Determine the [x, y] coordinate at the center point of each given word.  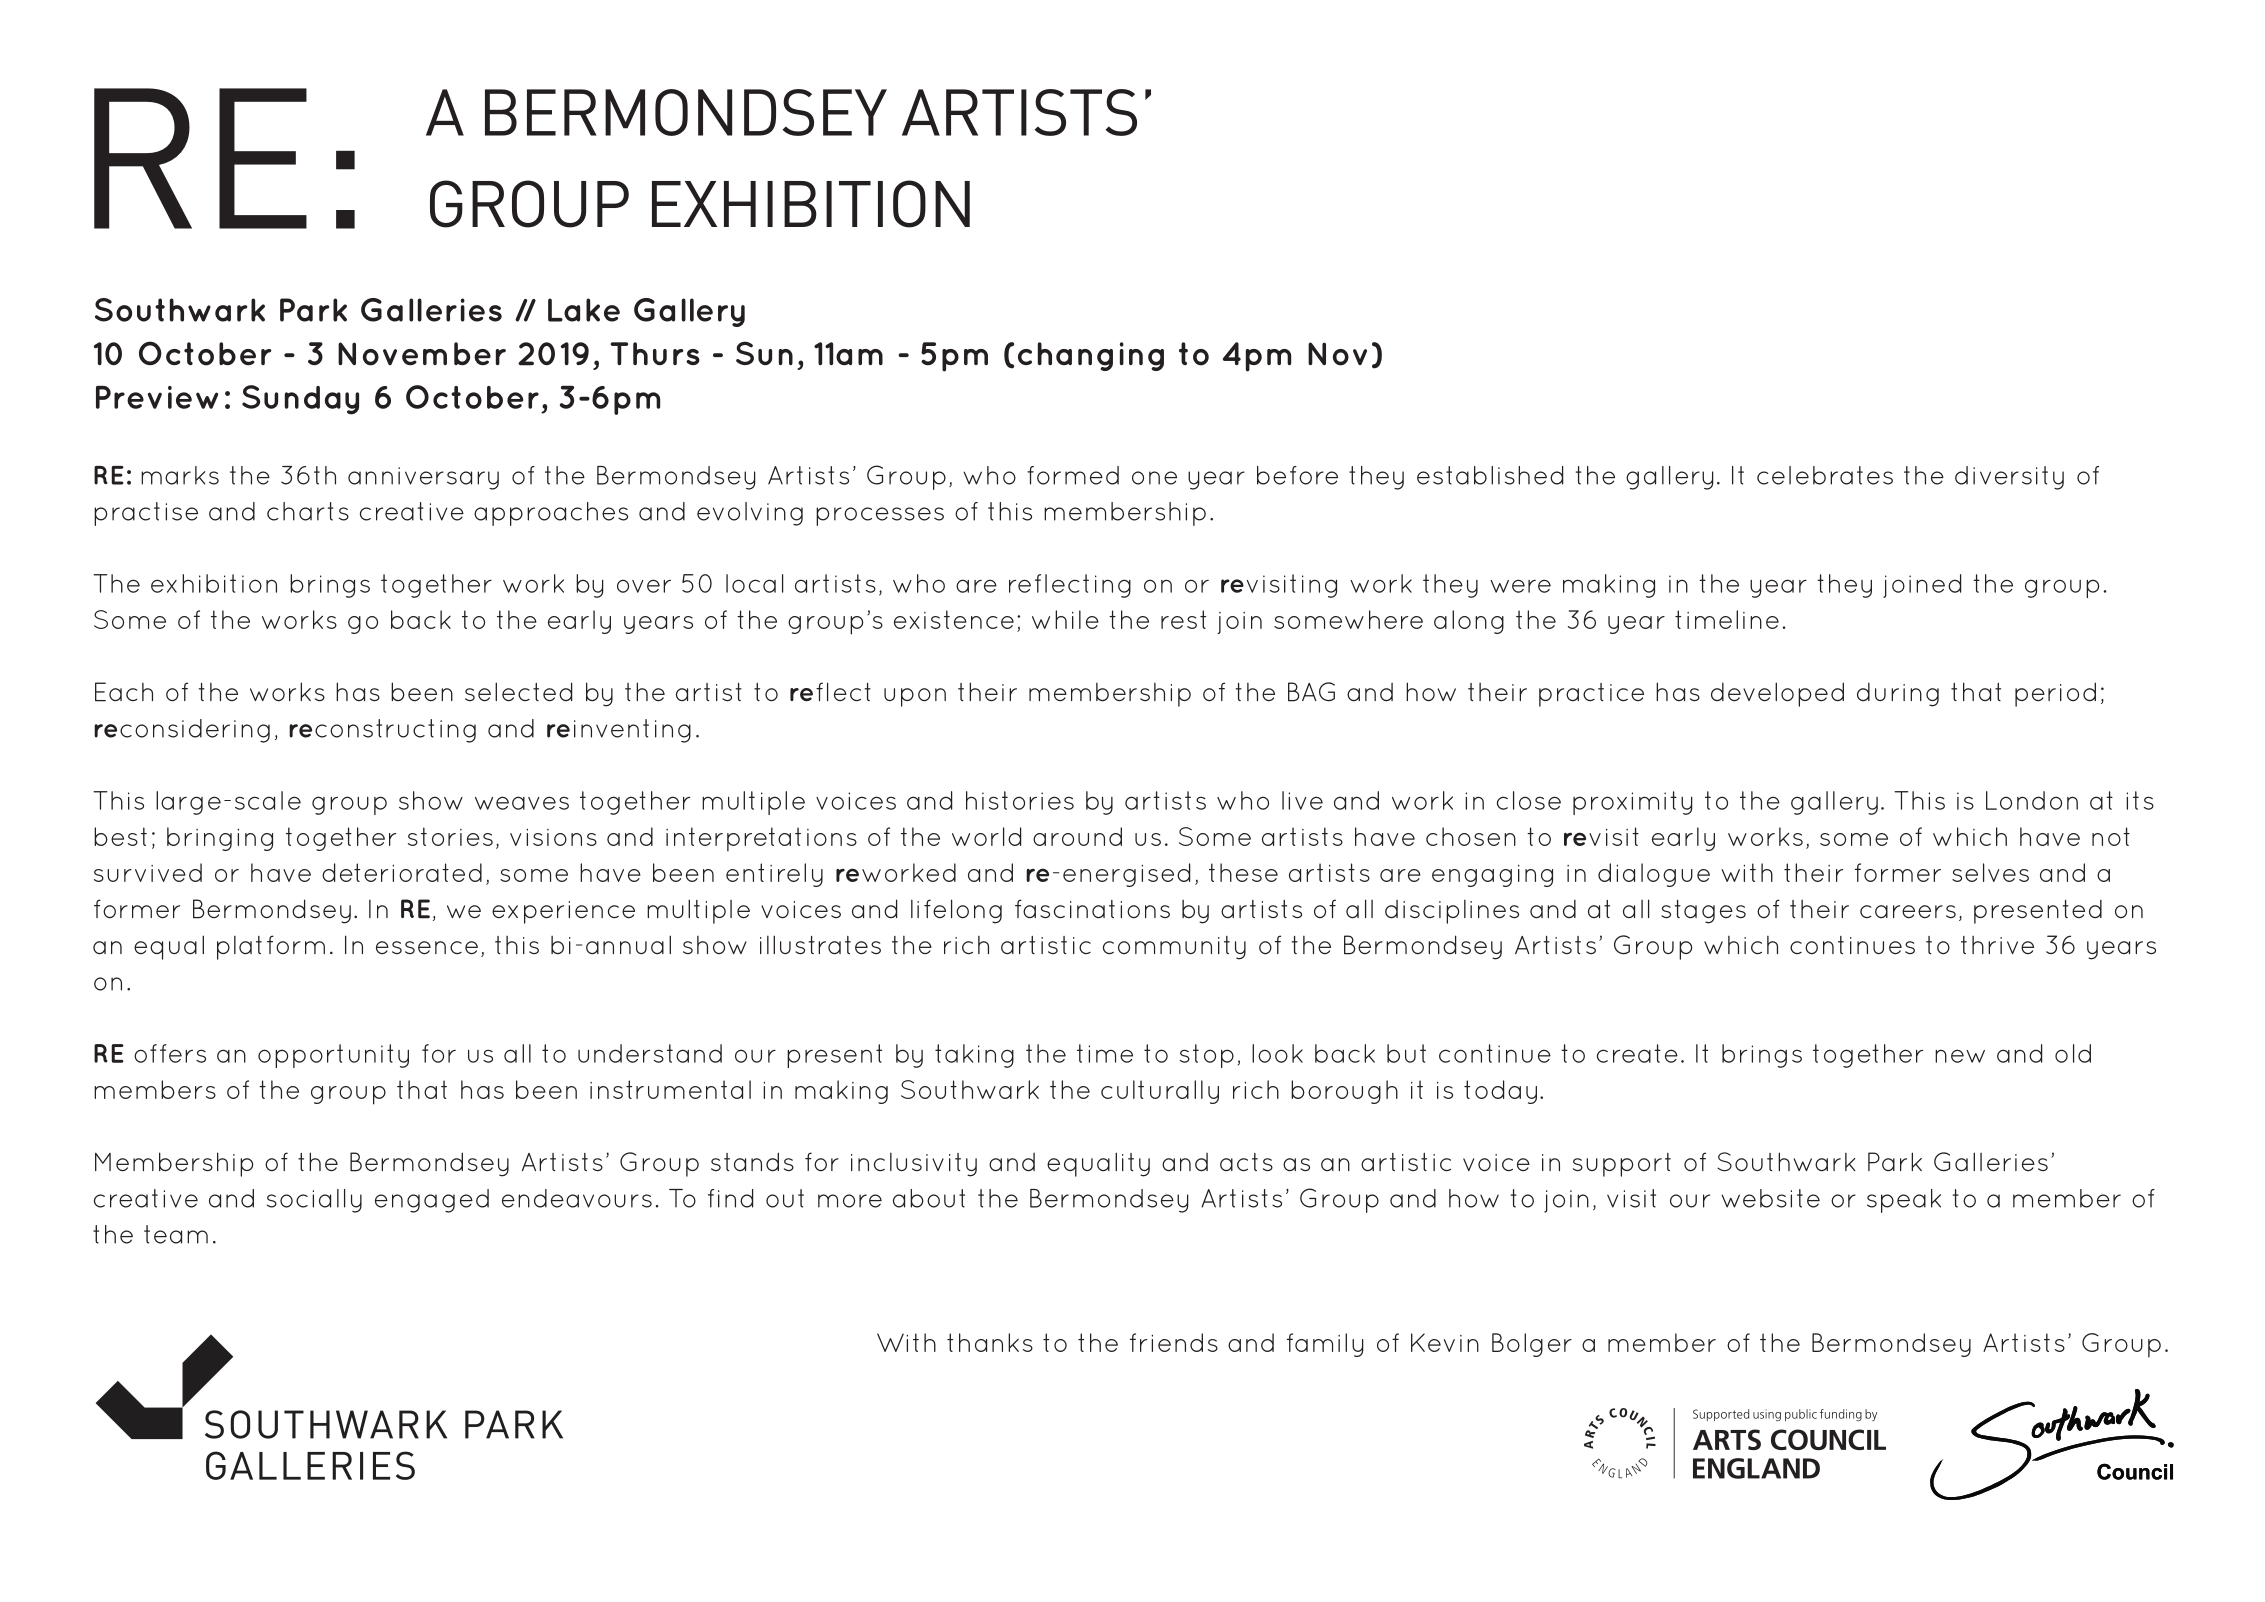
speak [1904, 1201]
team [176, 1234]
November [422, 354]
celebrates [1825, 475]
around [1077, 836]
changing [1091, 356]
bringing [220, 839]
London [2032, 800]
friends [1174, 1342]
